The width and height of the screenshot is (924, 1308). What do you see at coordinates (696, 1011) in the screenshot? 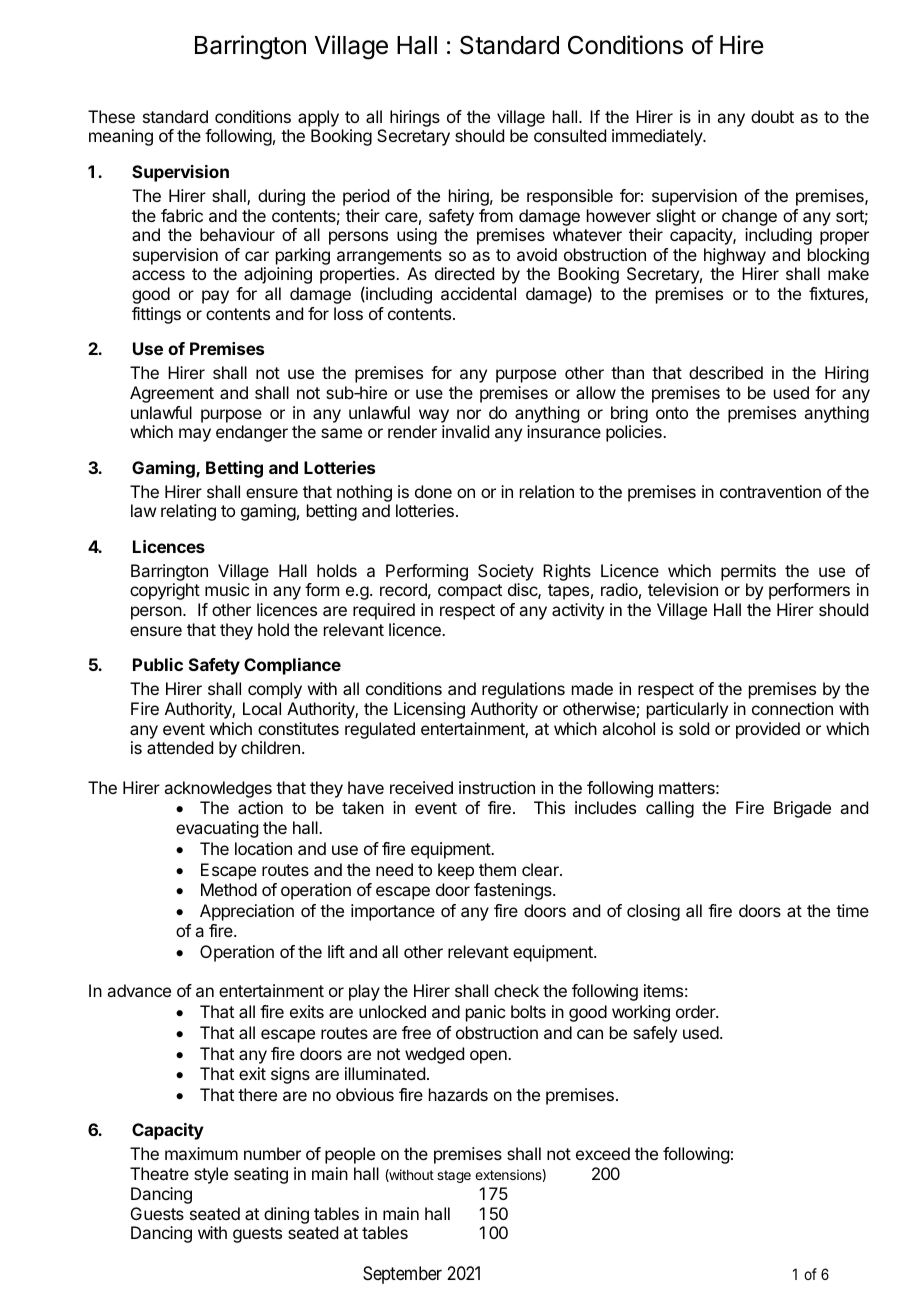
I see `order` at bounding box center [696, 1011].
